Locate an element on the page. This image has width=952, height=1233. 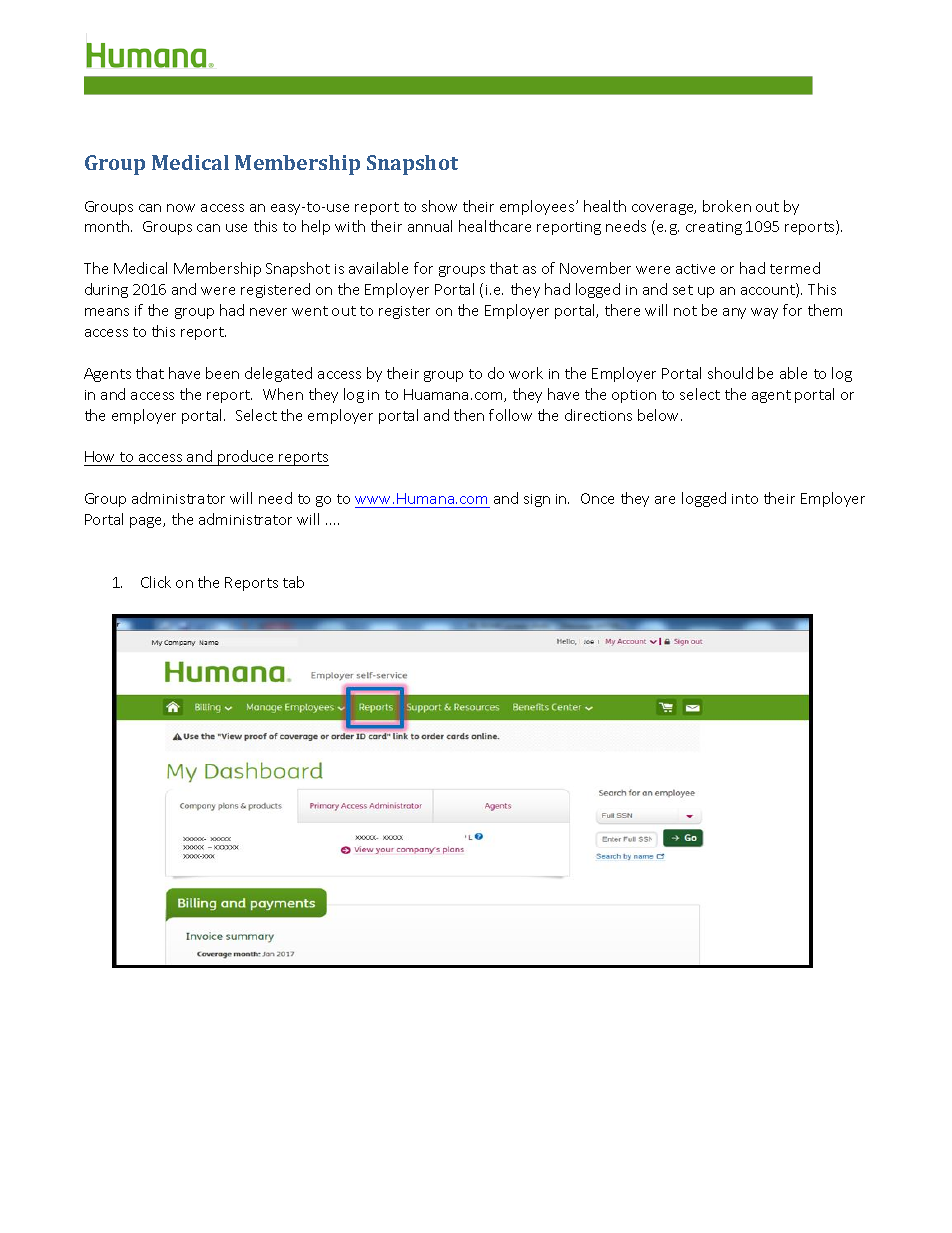
went is located at coordinates (310, 311).
